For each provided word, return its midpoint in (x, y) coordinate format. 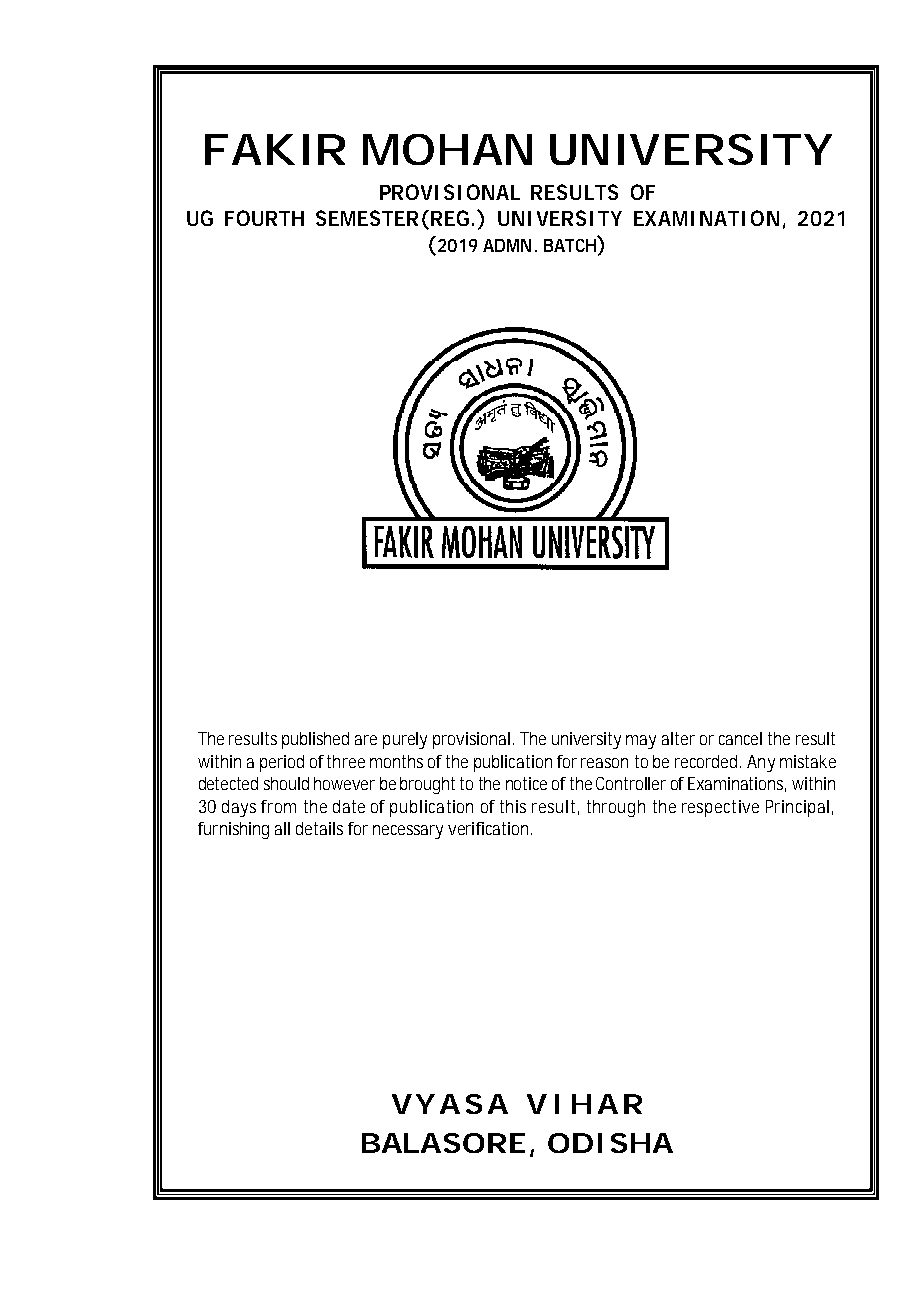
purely (405, 740)
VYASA (450, 1104)
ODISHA (610, 1143)
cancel (740, 738)
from (278, 806)
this (513, 806)
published (315, 740)
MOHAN (447, 149)
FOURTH (264, 218)
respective (720, 808)
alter (678, 738)
